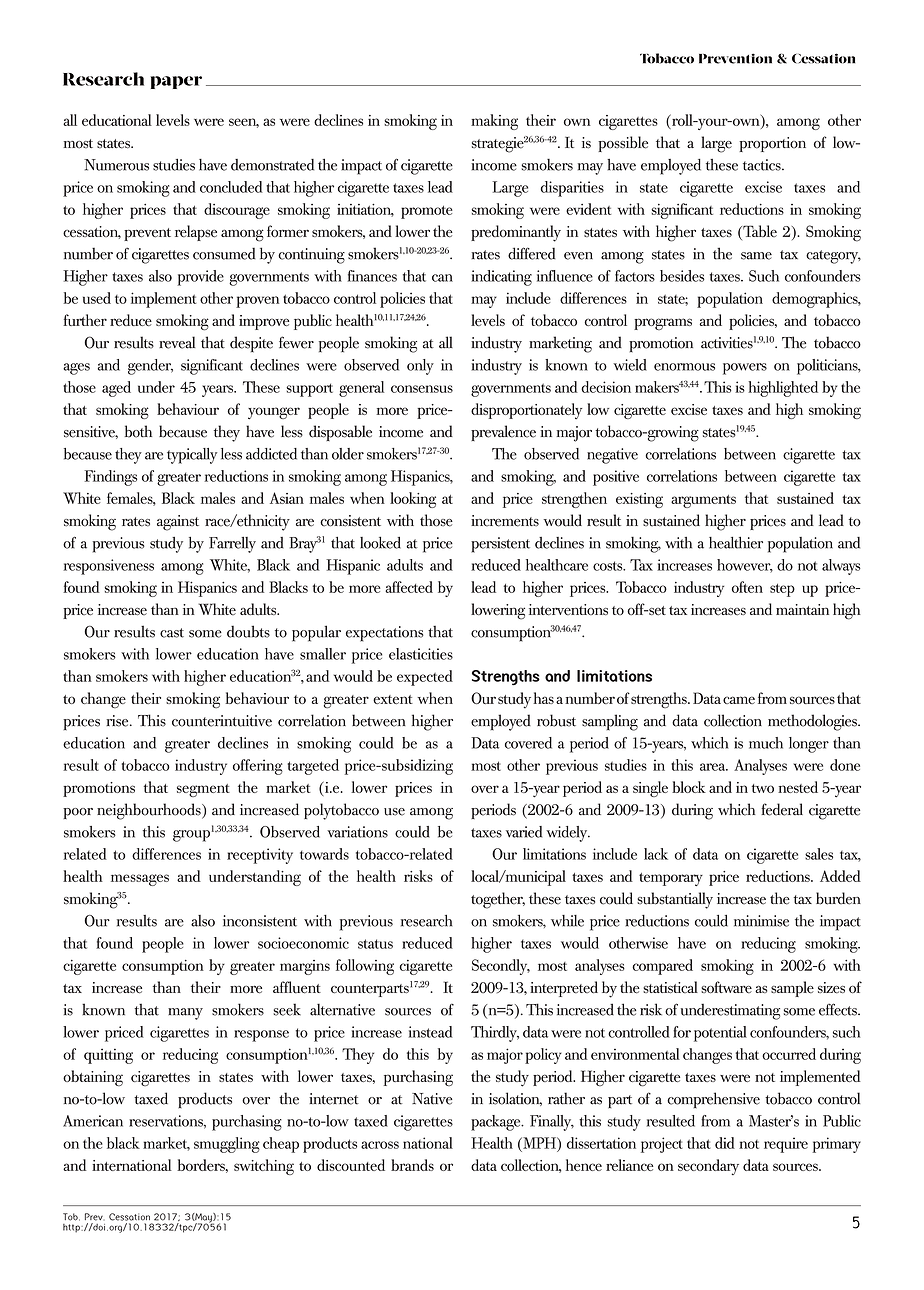 The image size is (924, 1290). Describe the element at coordinates (227, 1145) in the screenshot. I see `smuggling` at that location.
